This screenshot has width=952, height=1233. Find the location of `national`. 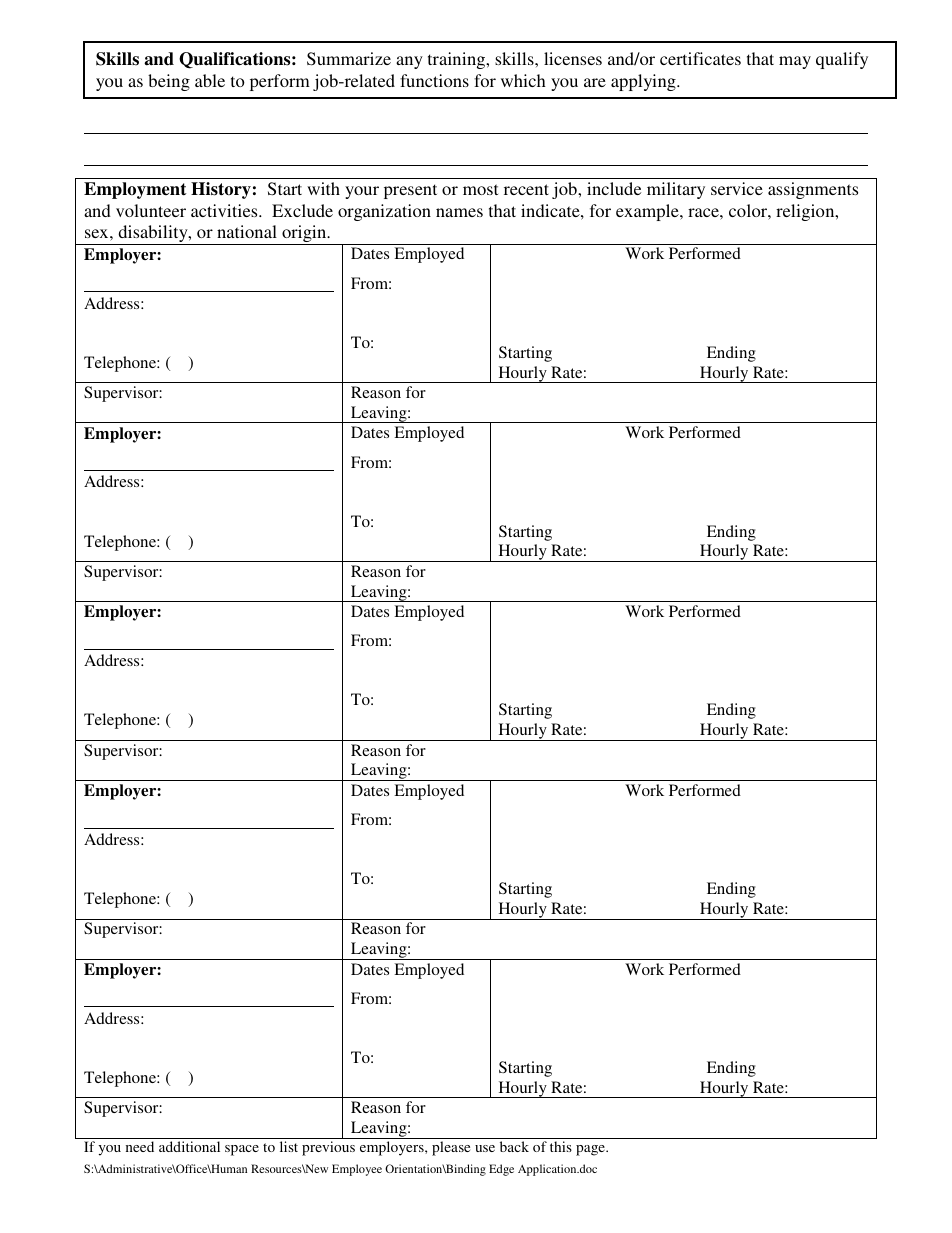

national is located at coordinates (247, 231).
